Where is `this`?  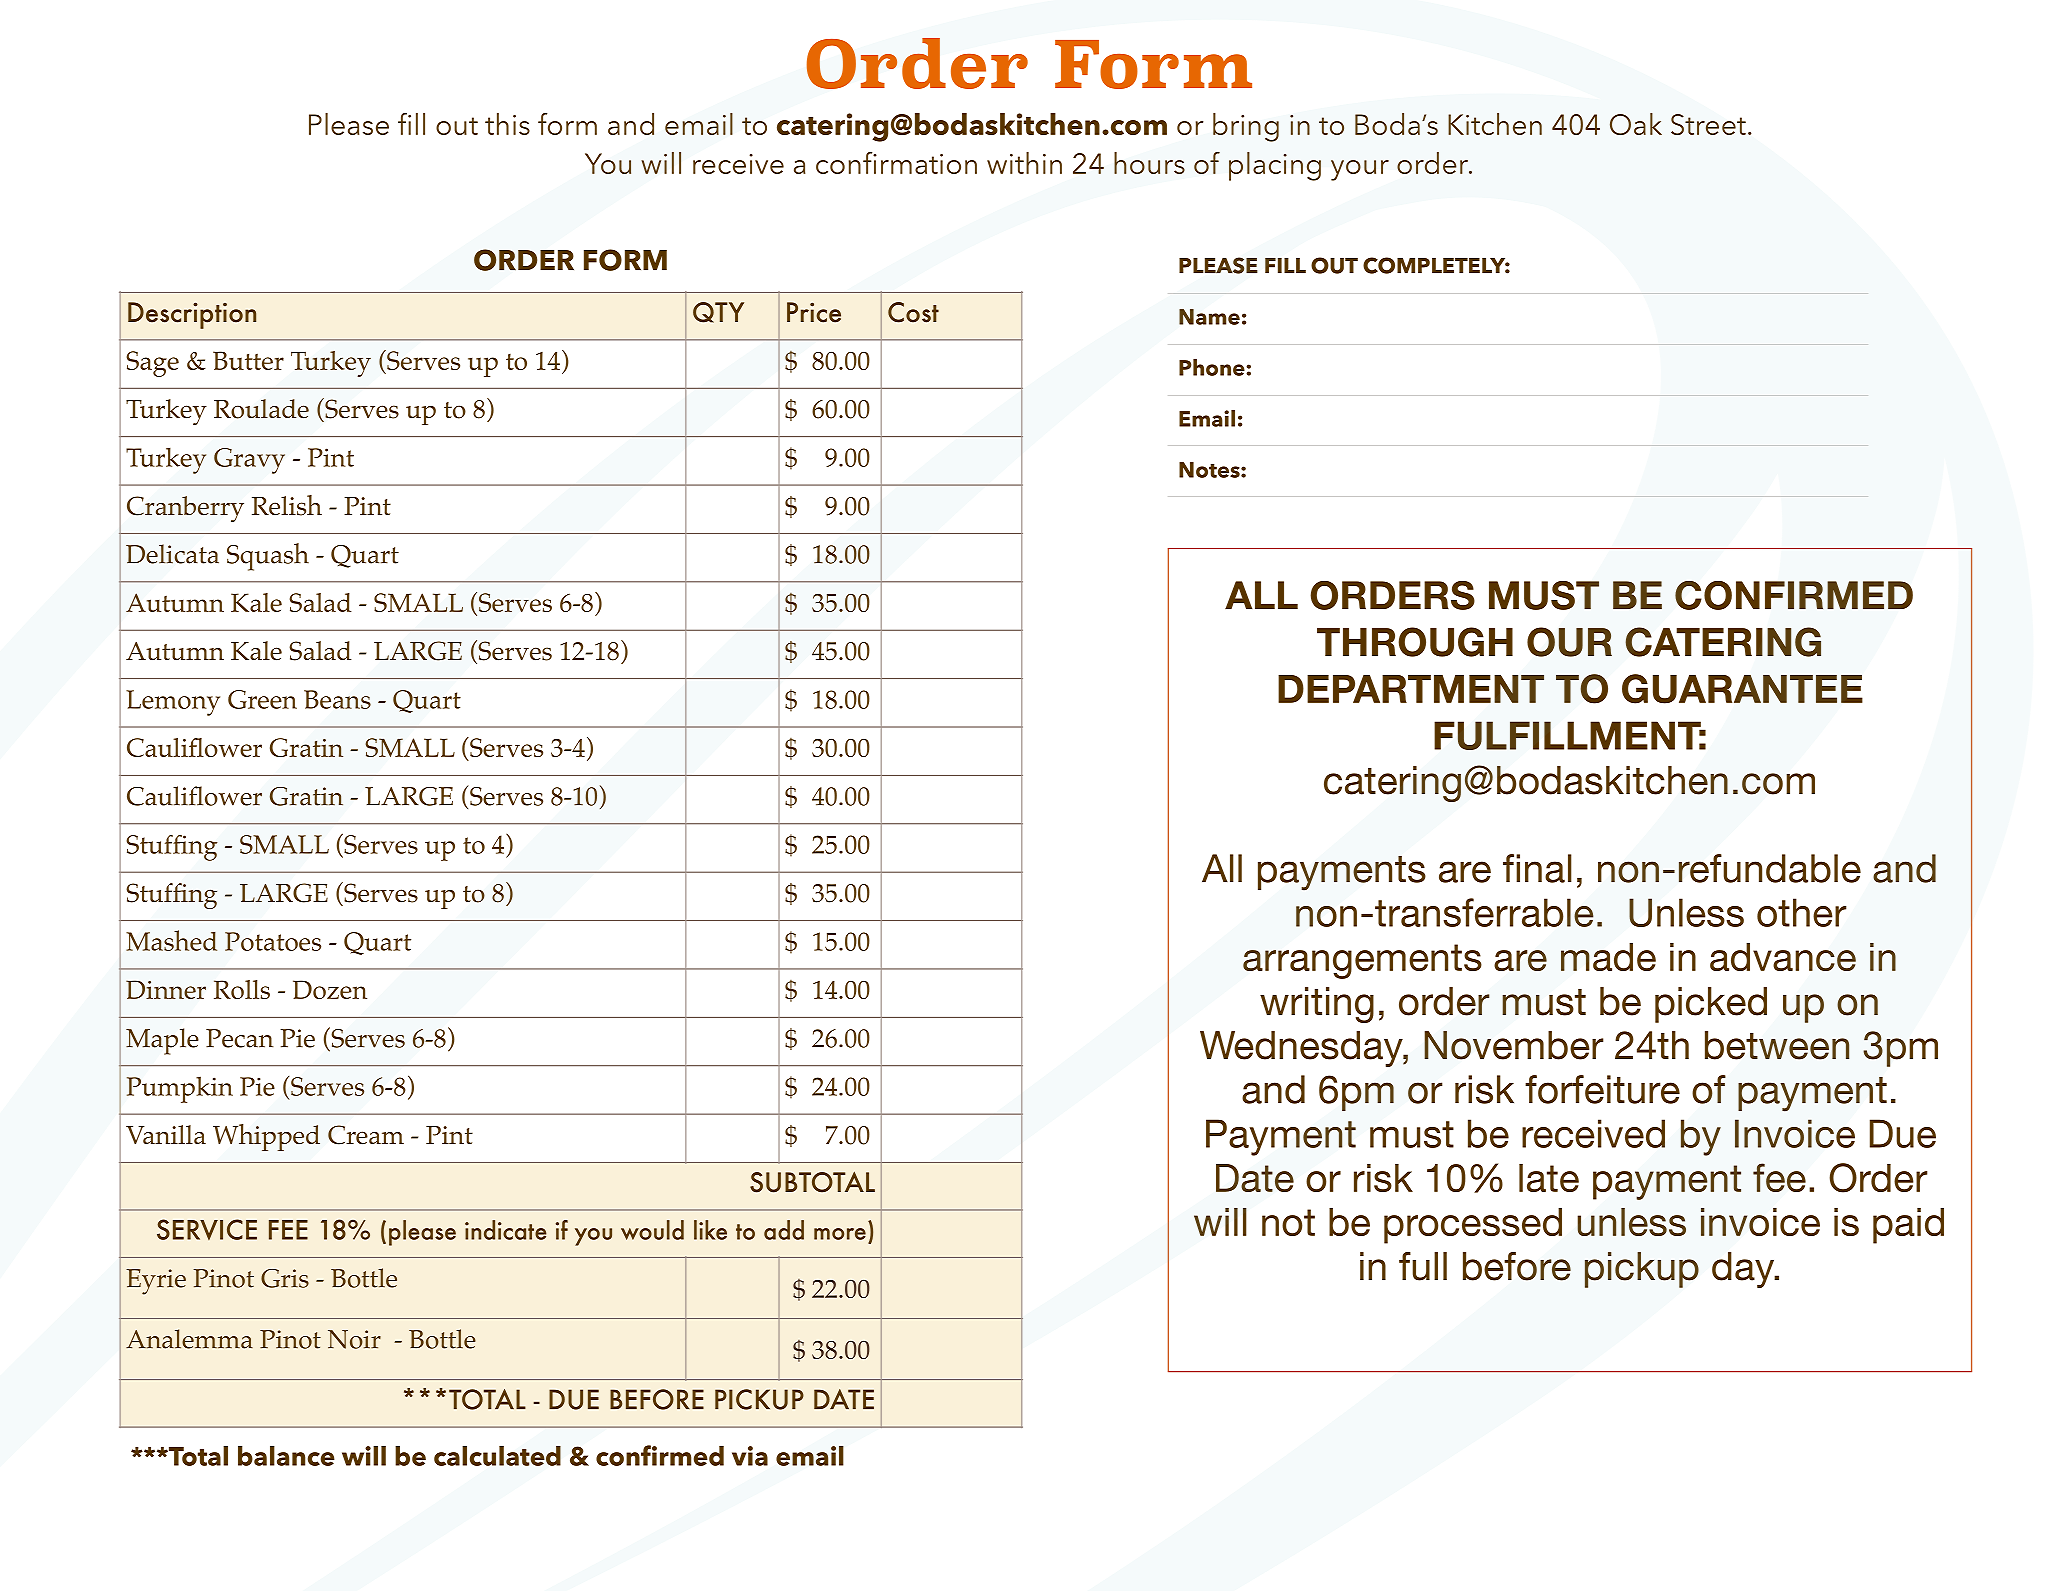
this is located at coordinates (507, 124).
